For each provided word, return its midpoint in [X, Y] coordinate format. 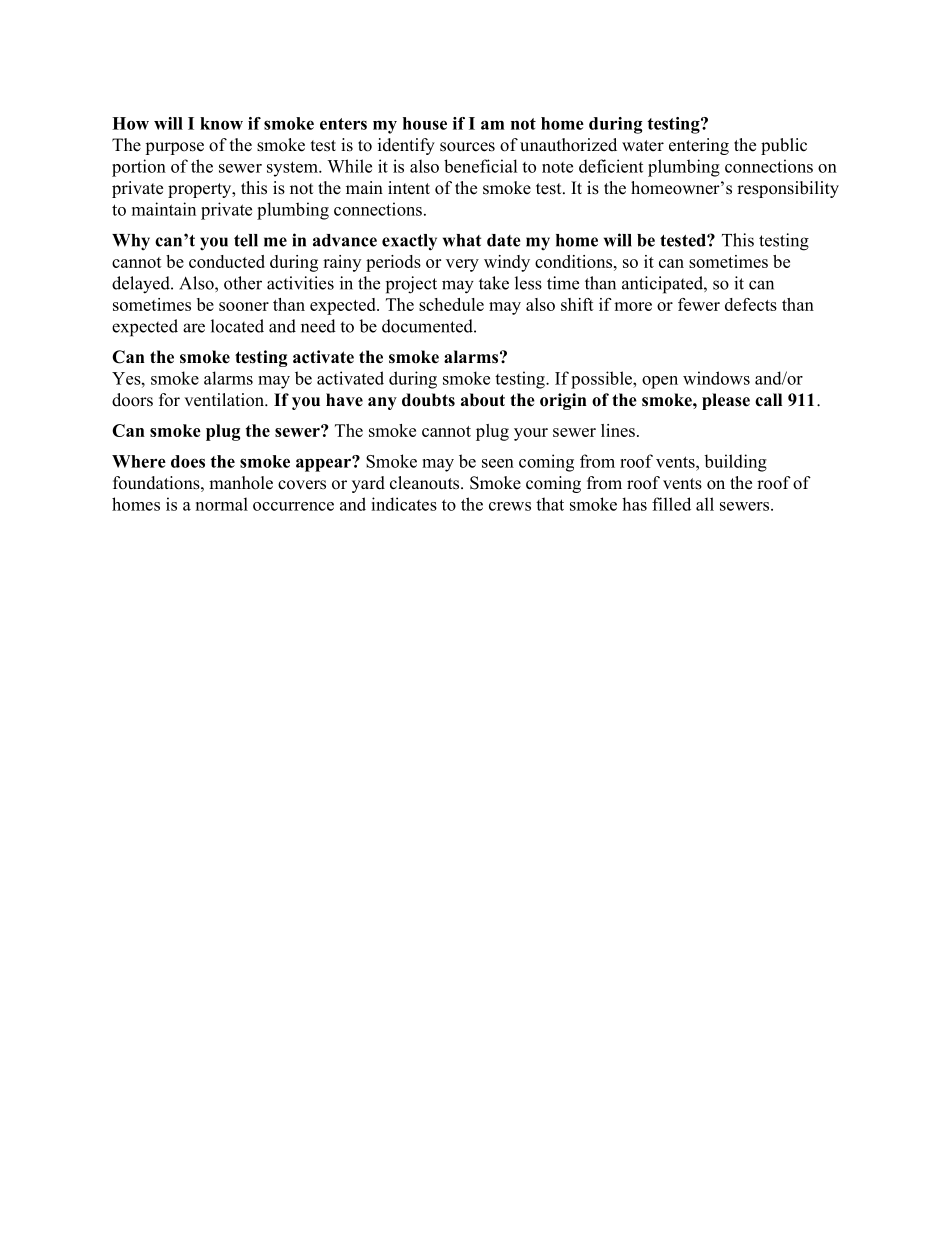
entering [699, 146]
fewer [699, 304]
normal [222, 504]
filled [671, 504]
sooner [244, 306]
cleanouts [426, 483]
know [221, 123]
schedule [451, 304]
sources [467, 147]
